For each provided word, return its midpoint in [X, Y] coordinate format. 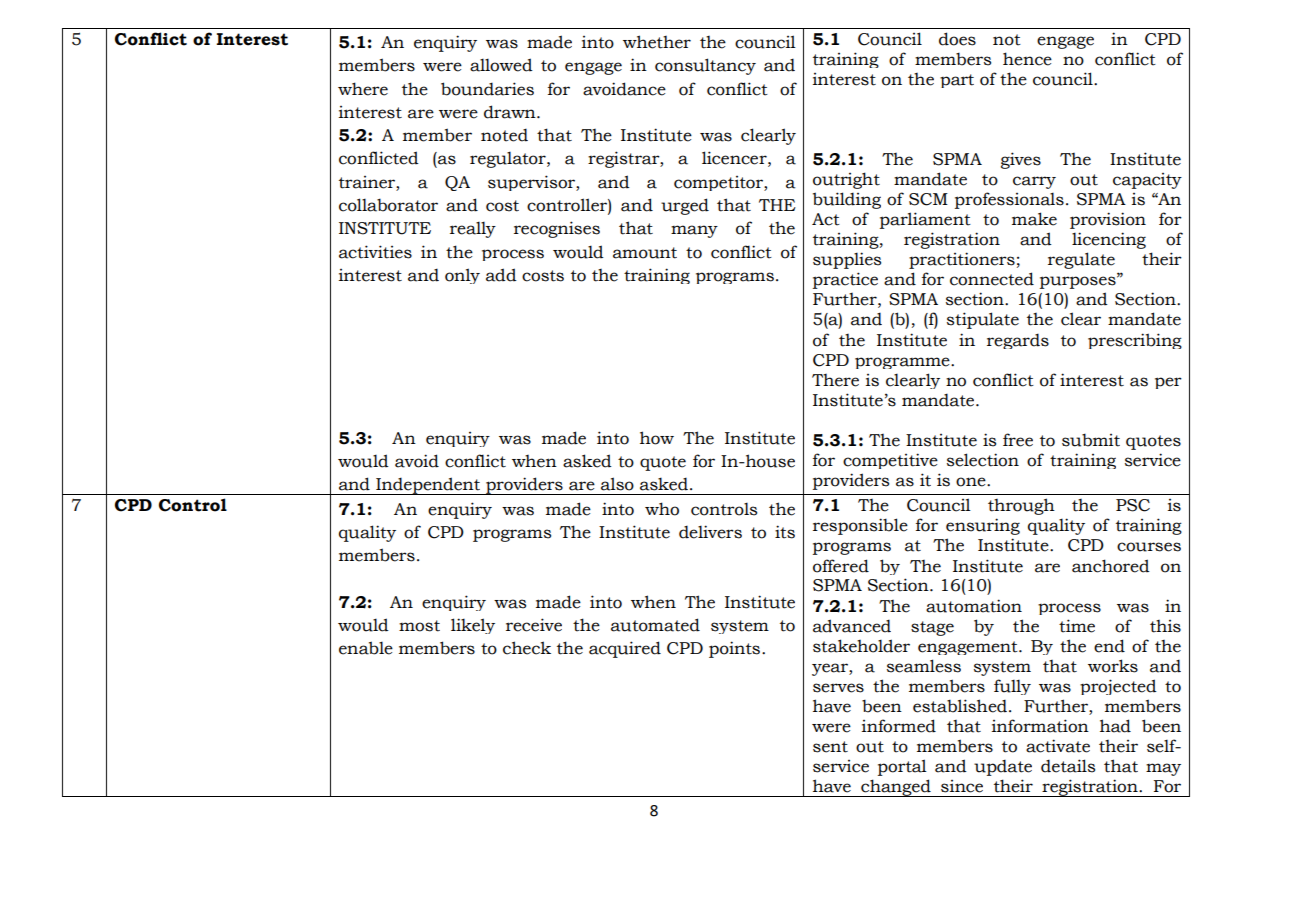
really [473, 229]
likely [473, 626]
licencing [1109, 240]
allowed [501, 65]
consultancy [705, 66]
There [835, 380]
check [527, 648]
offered [841, 566]
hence [1027, 59]
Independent [428, 486]
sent [830, 747]
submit [1091, 440]
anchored [1111, 566]
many [694, 231]
